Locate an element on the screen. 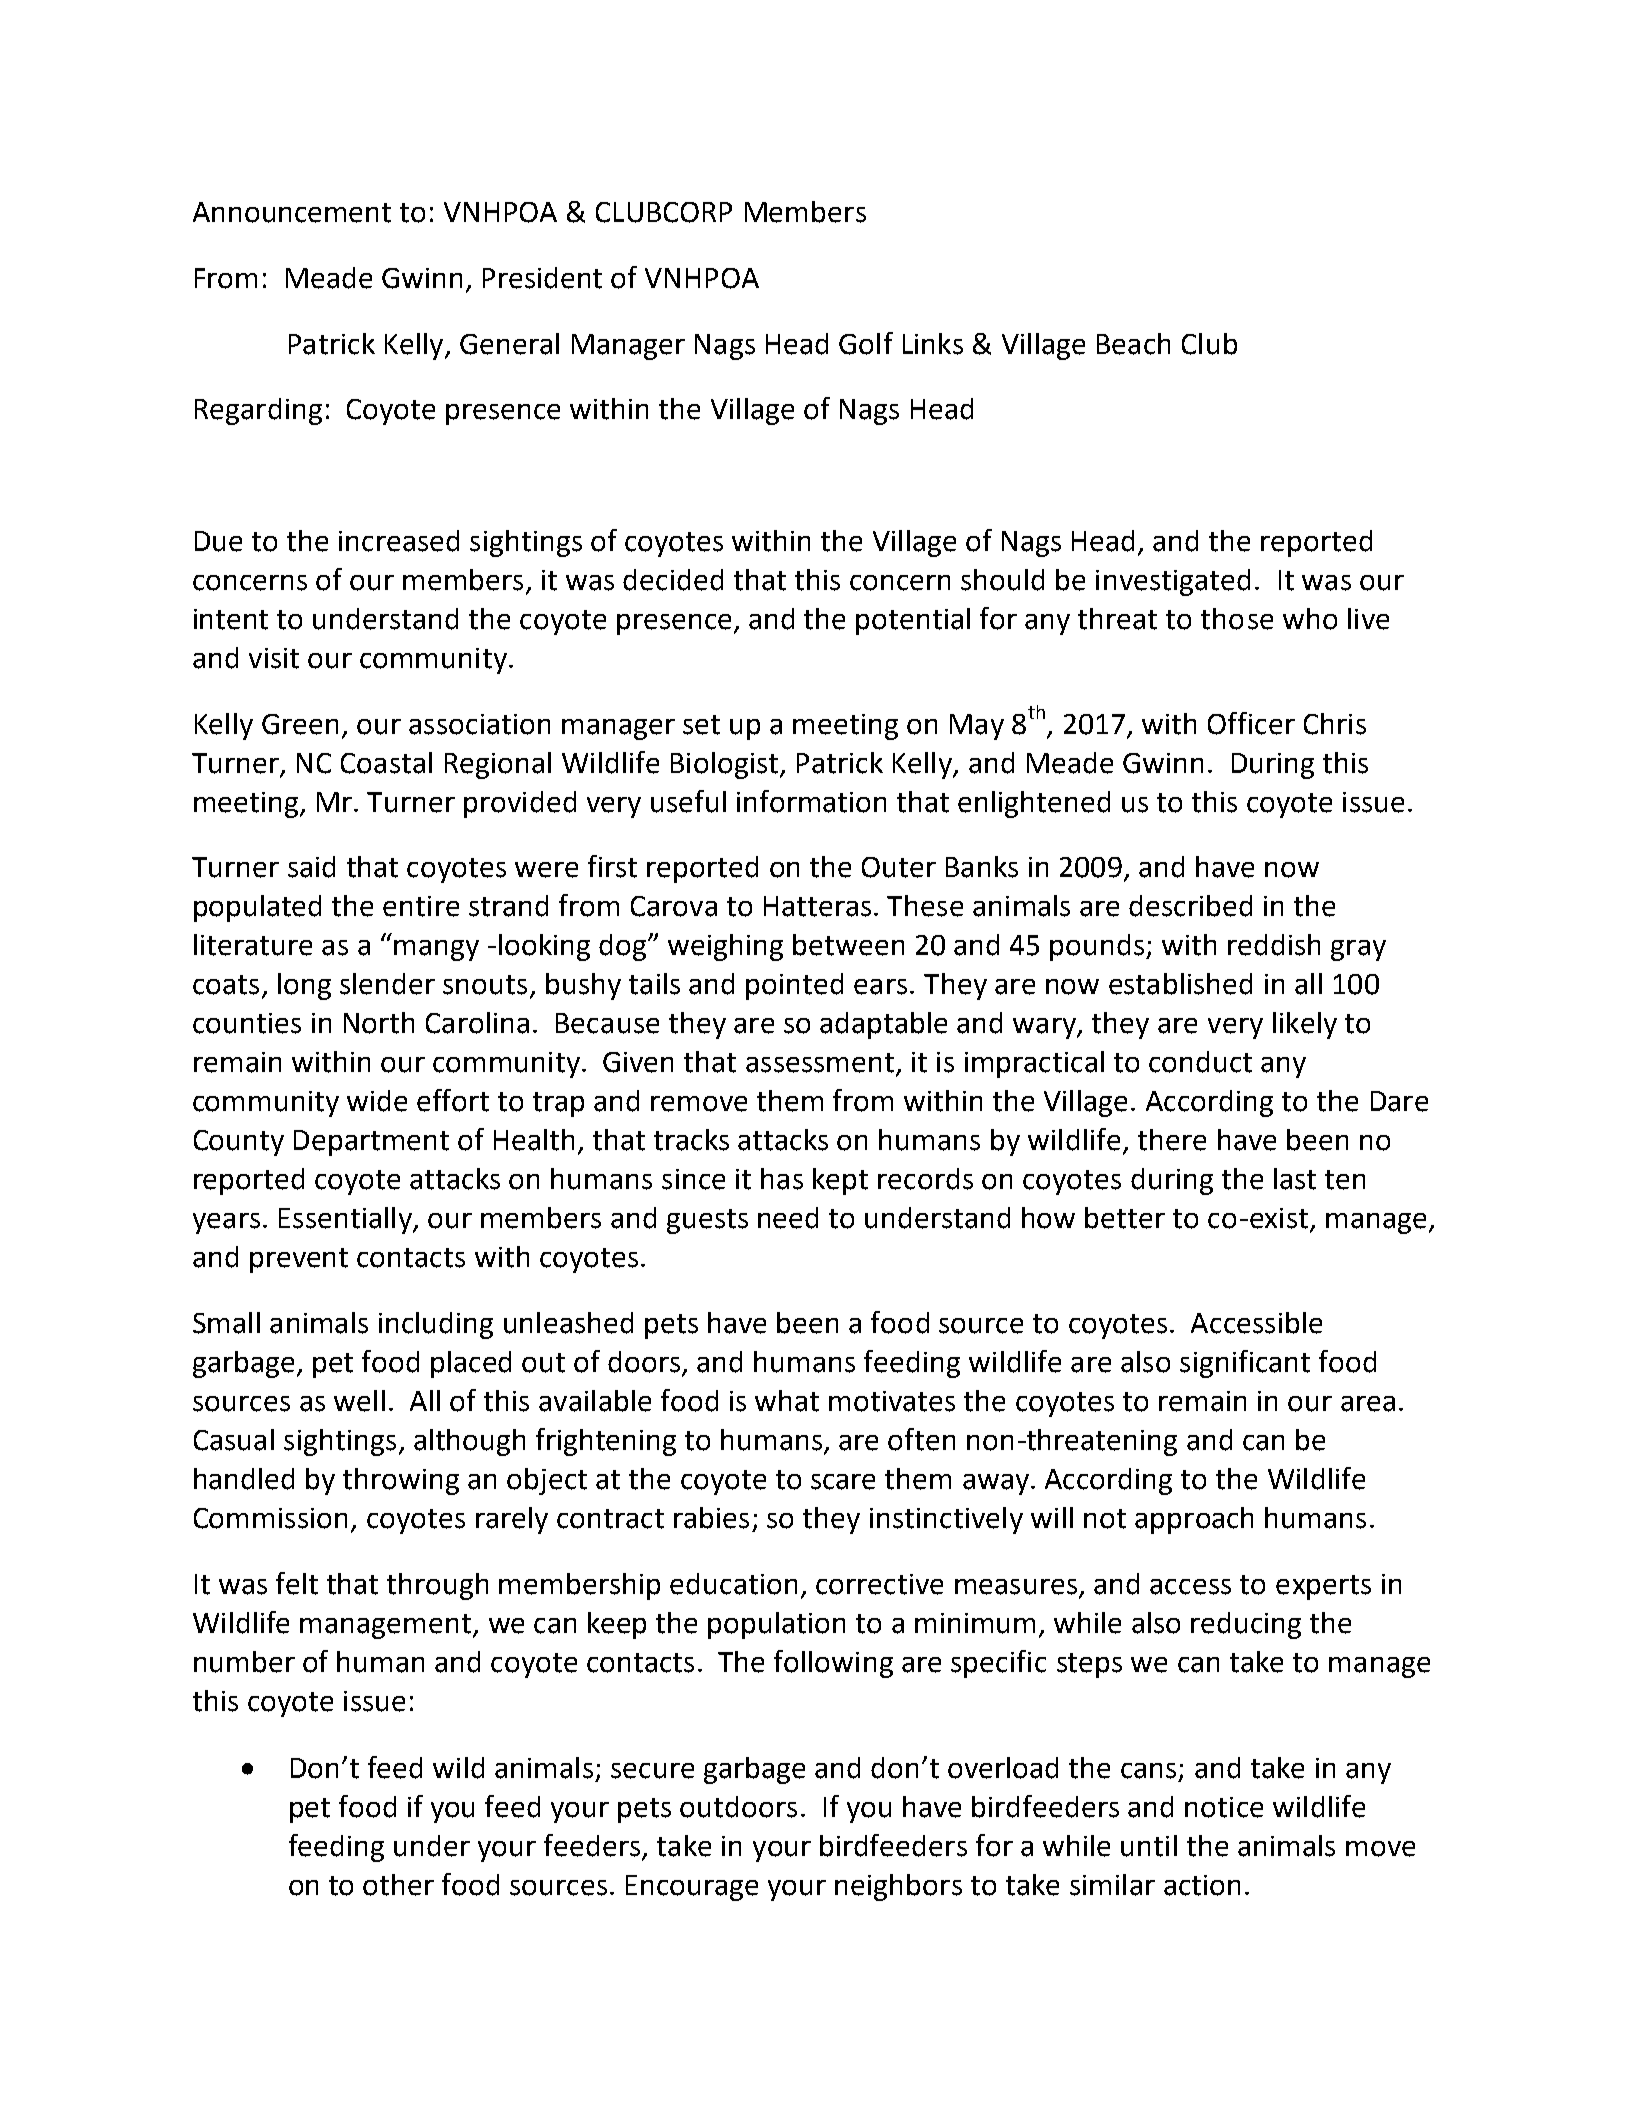 This screenshot has width=1630, height=2110. described is located at coordinates (1190, 906).
